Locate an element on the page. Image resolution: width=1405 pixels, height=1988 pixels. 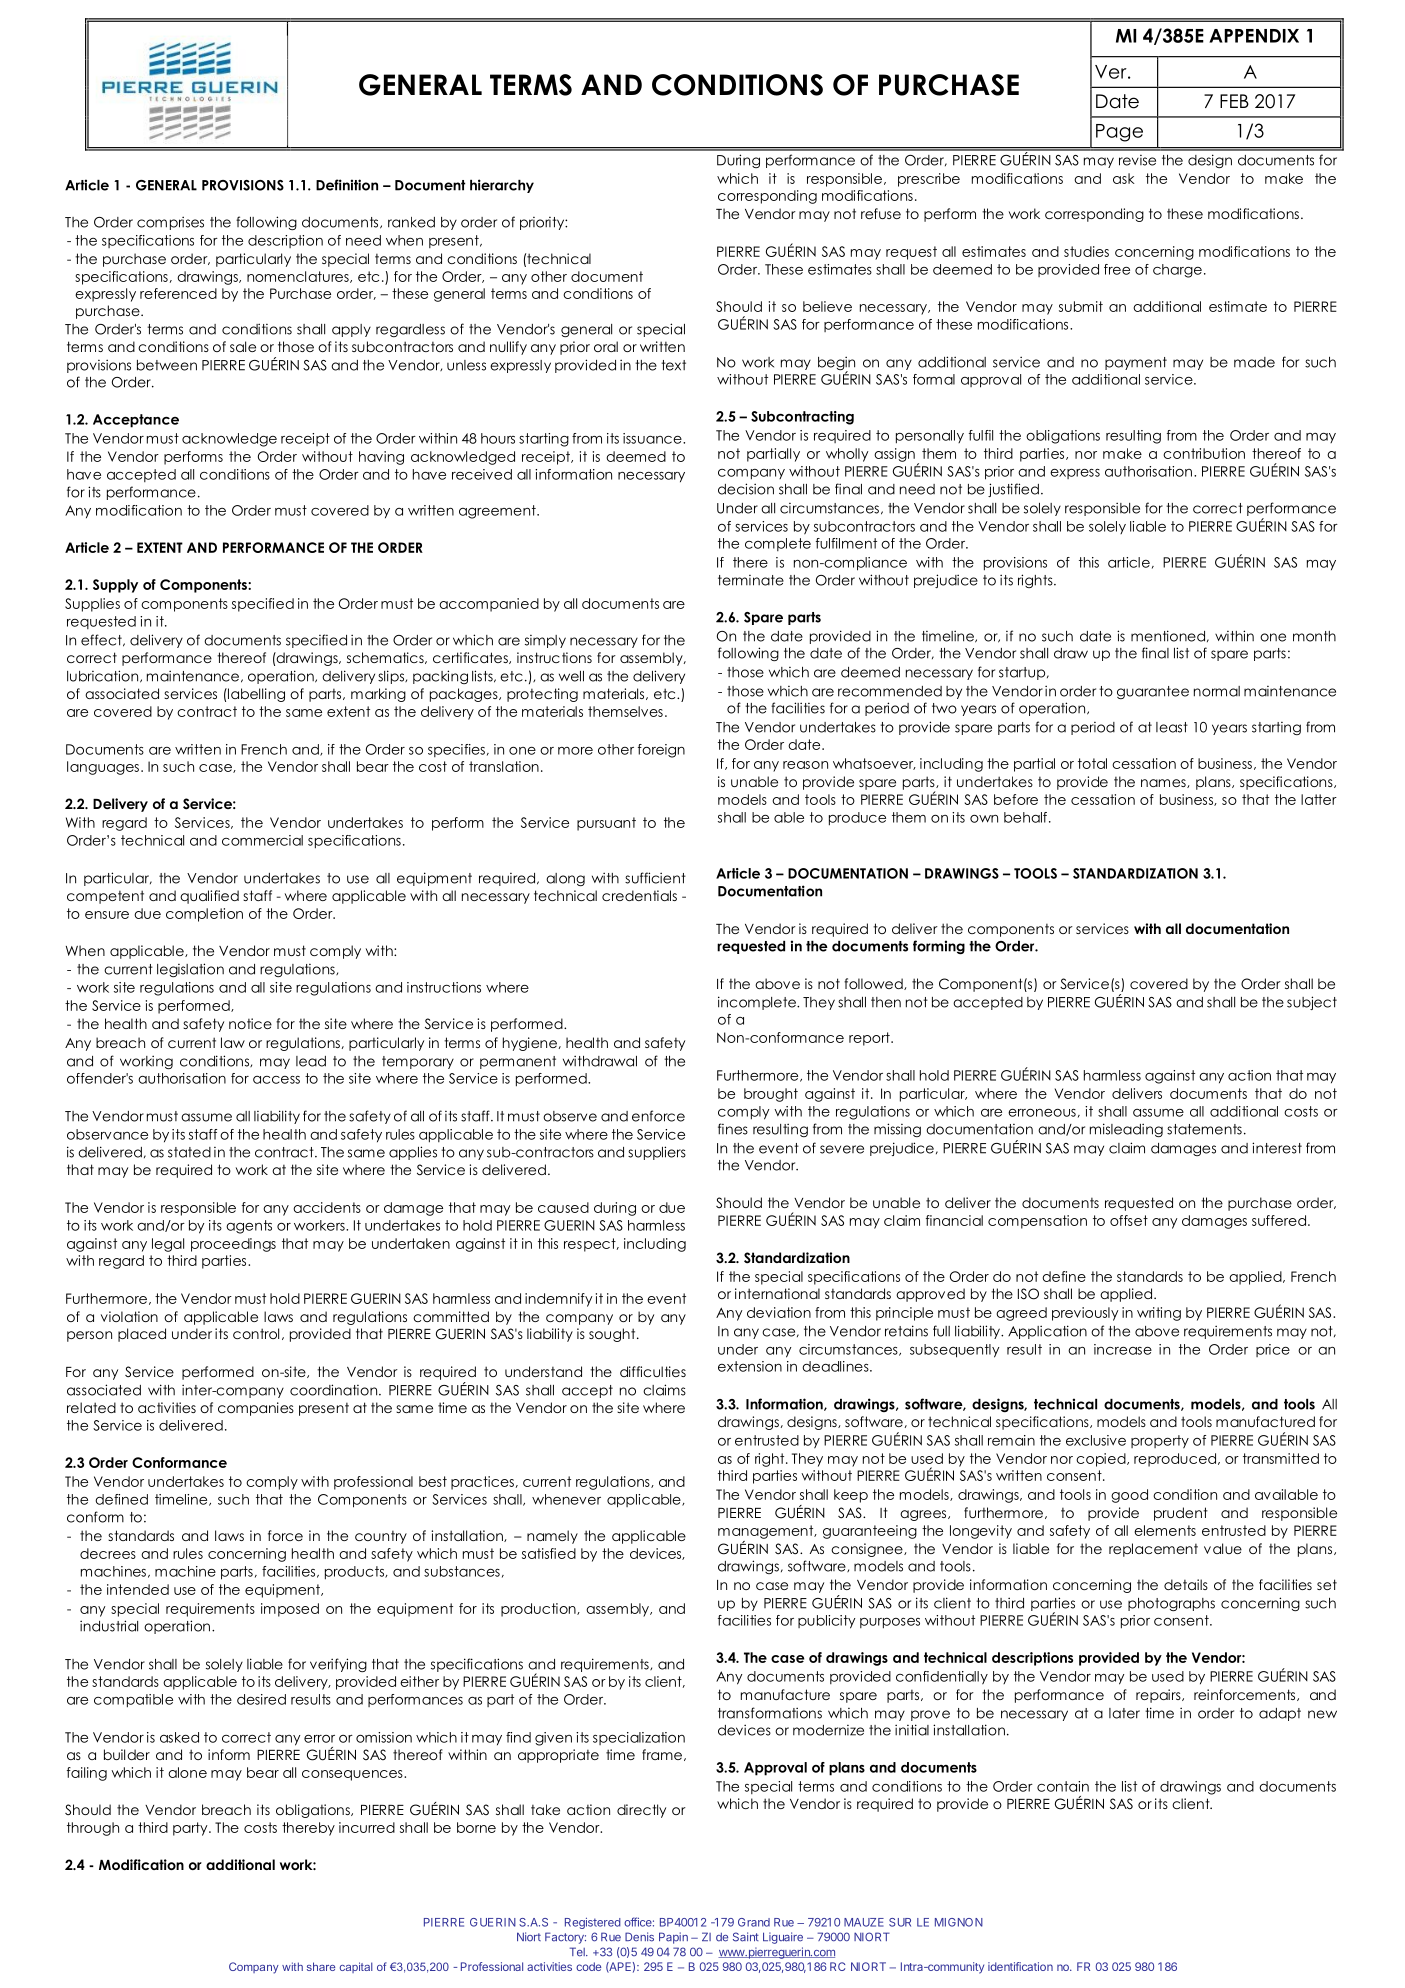
FEB is located at coordinates (1234, 101).
